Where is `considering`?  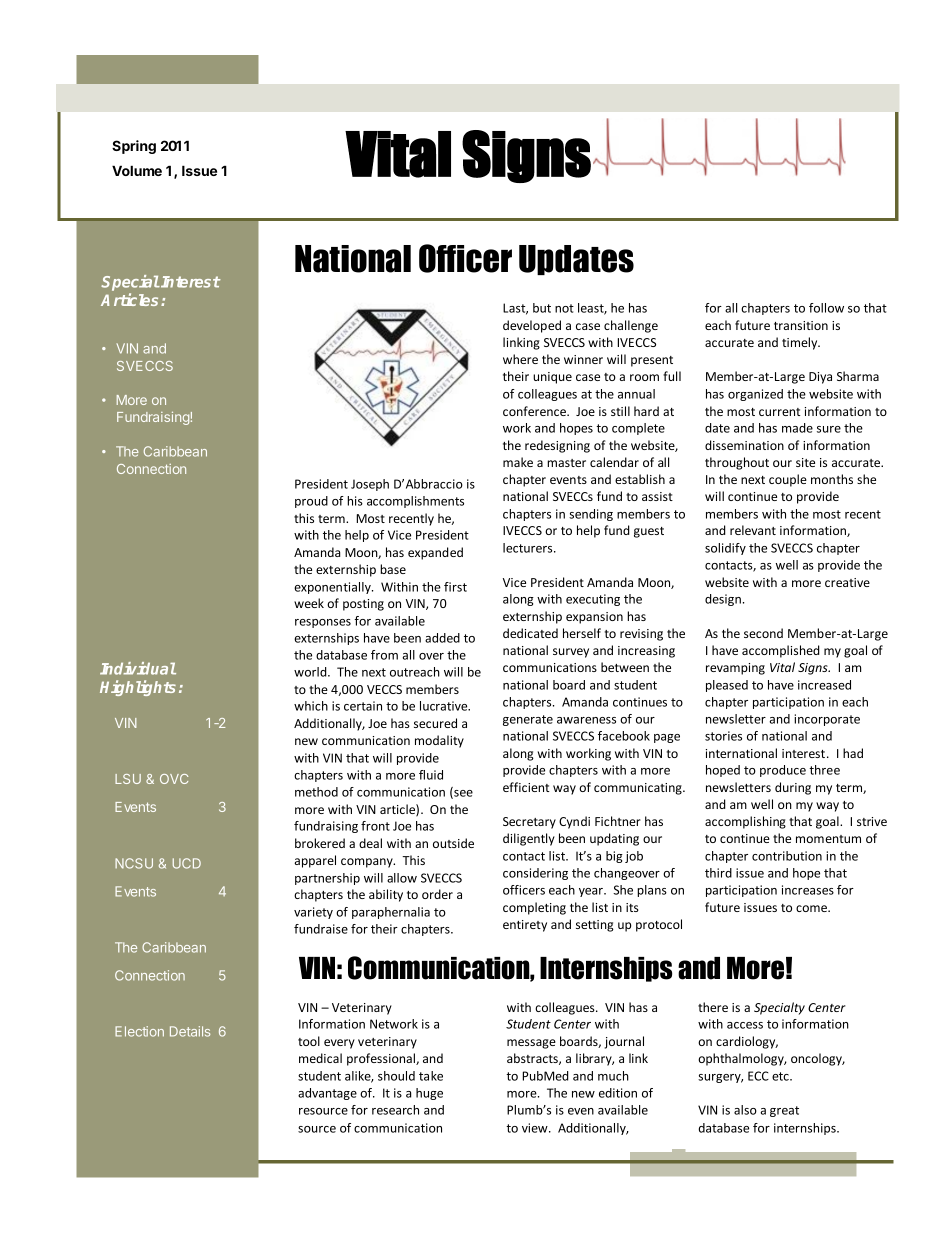 considering is located at coordinates (535, 874).
